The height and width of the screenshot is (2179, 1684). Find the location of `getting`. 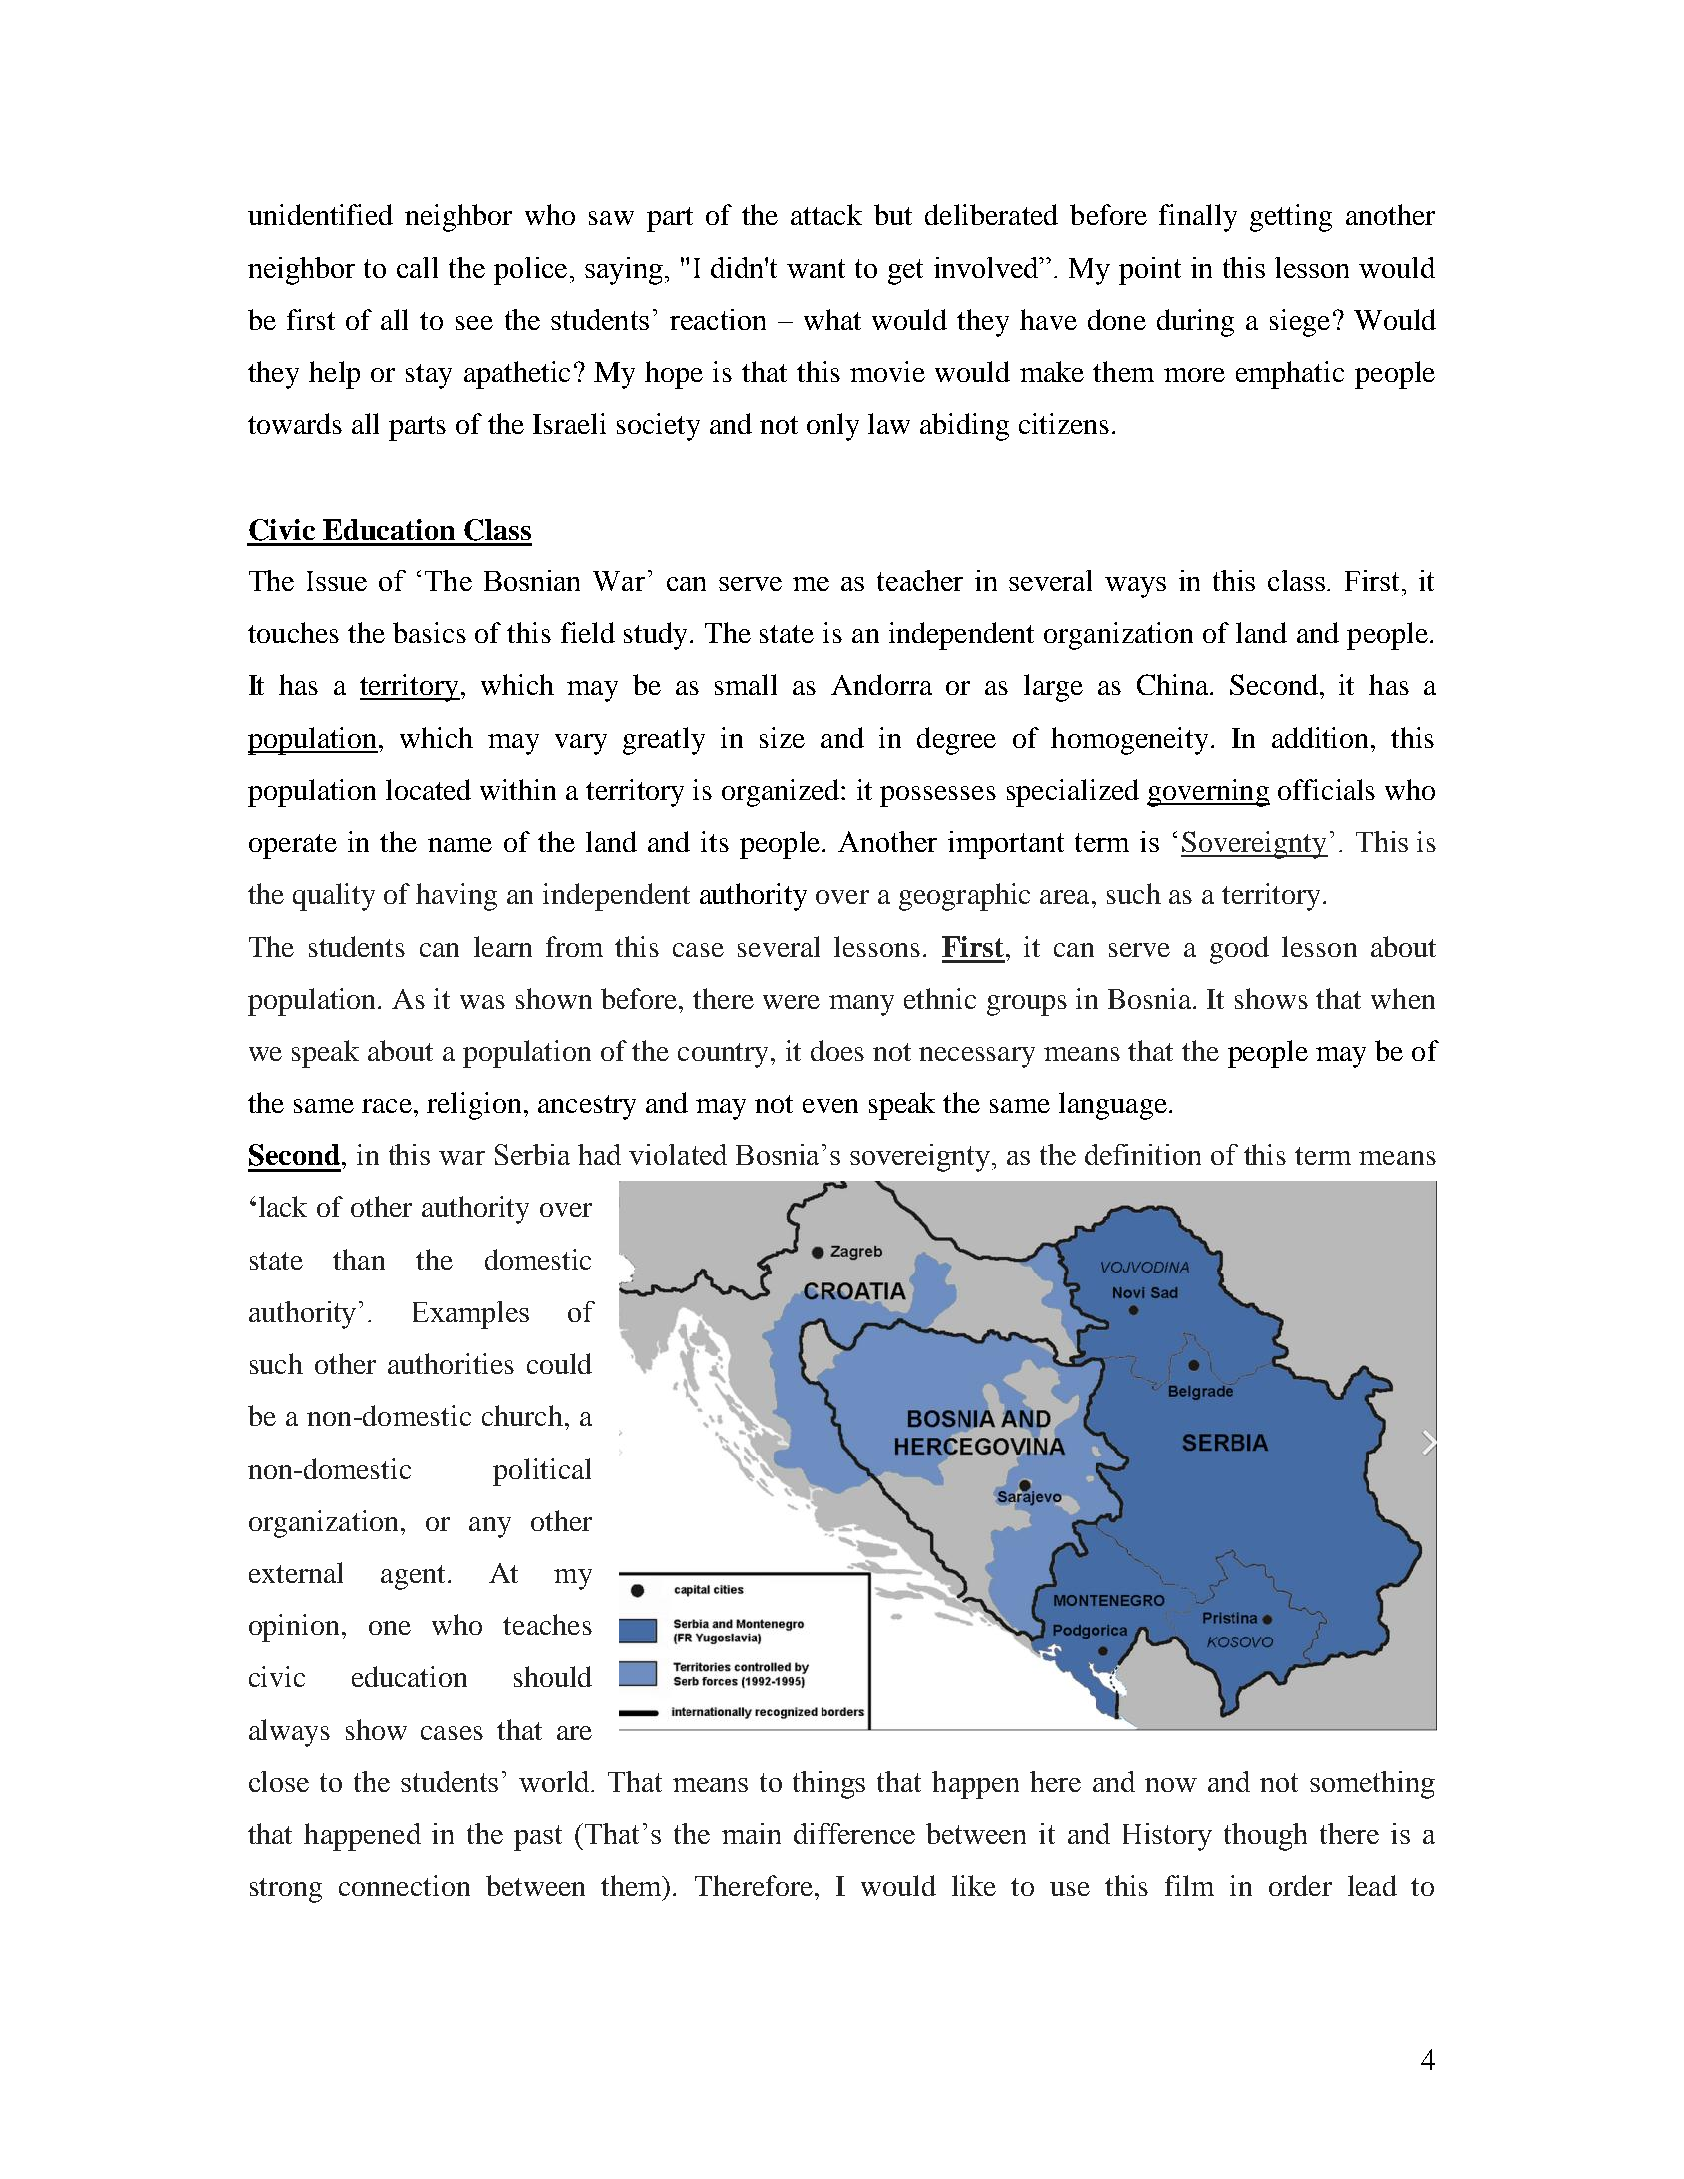

getting is located at coordinates (1291, 218).
